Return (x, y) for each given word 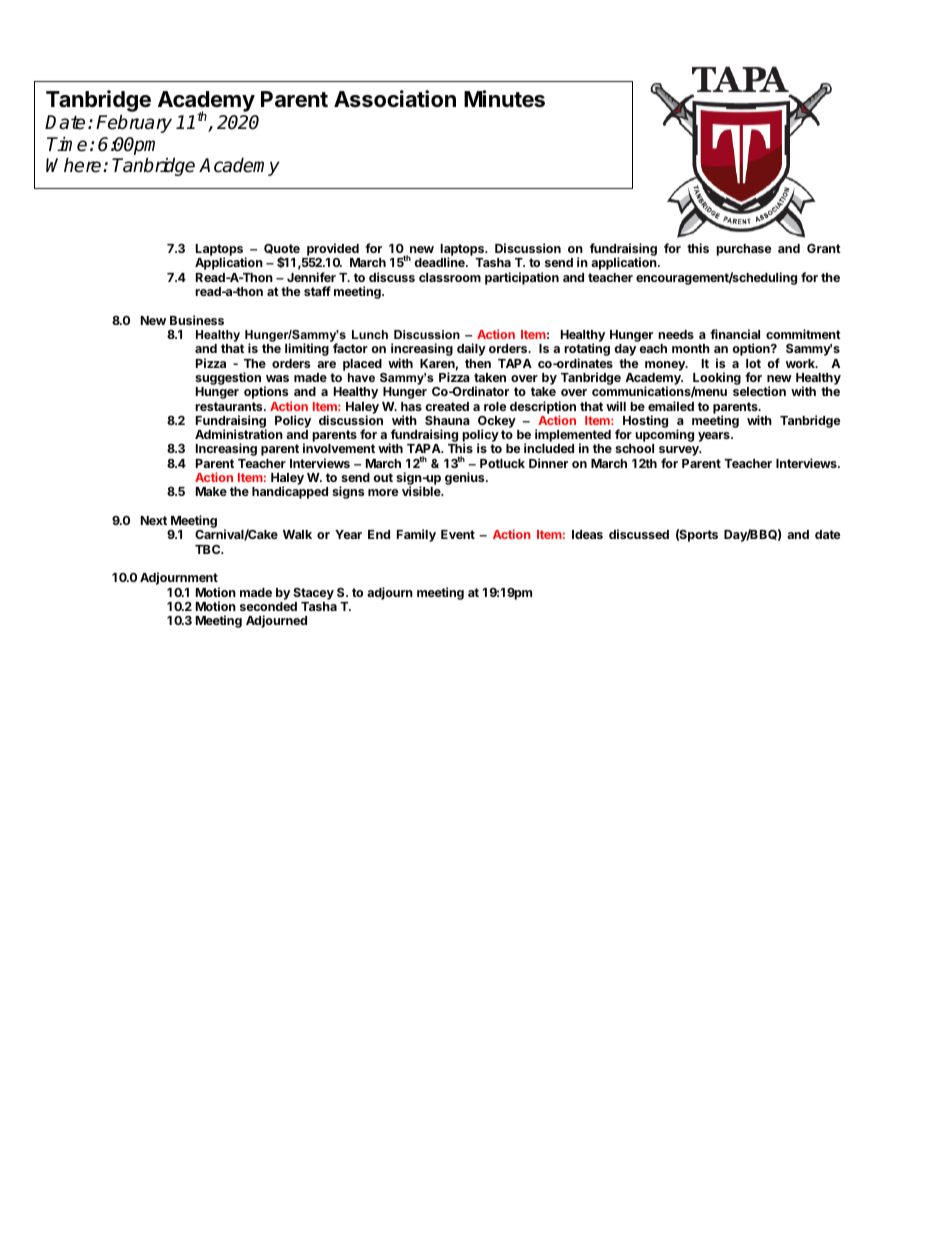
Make (211, 491)
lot (753, 363)
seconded (268, 606)
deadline (440, 262)
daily (471, 349)
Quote (282, 249)
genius (466, 478)
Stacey (313, 594)
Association (395, 99)
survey (680, 452)
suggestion (228, 378)
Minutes (504, 99)
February (134, 123)
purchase (744, 250)
